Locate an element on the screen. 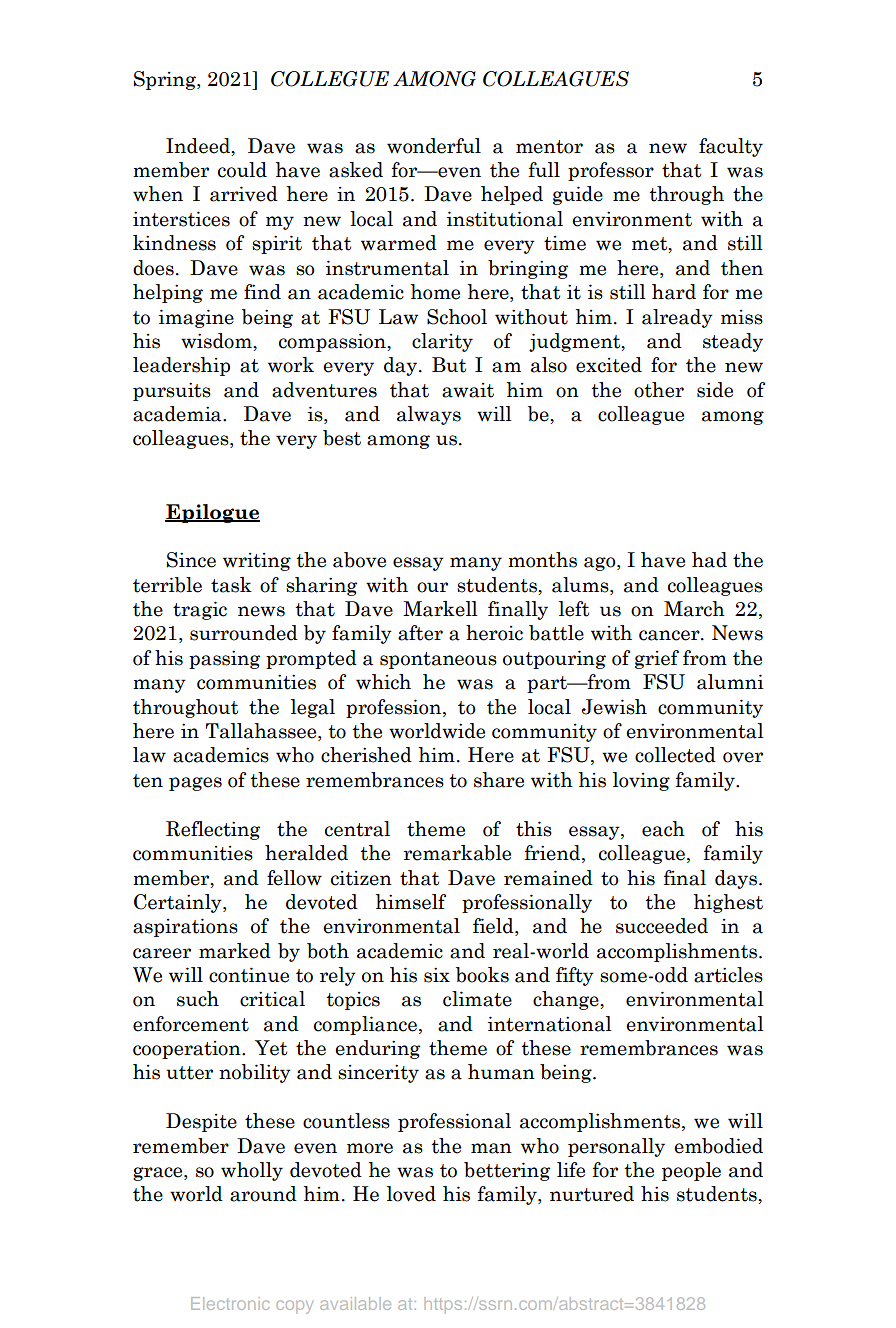  remarkable is located at coordinates (457, 853).
